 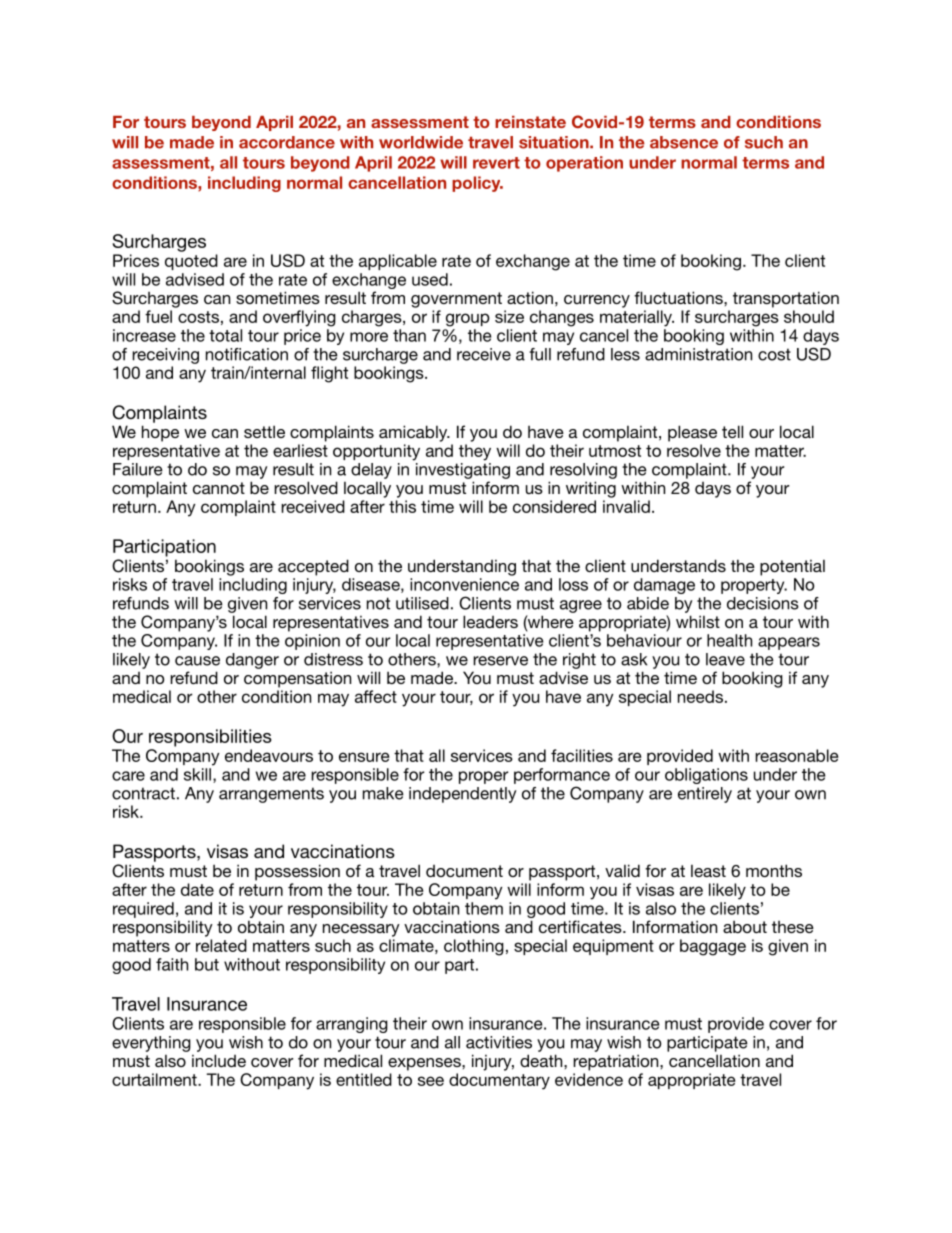 What do you see at coordinates (698, 354) in the screenshot?
I see `administration` at bounding box center [698, 354].
